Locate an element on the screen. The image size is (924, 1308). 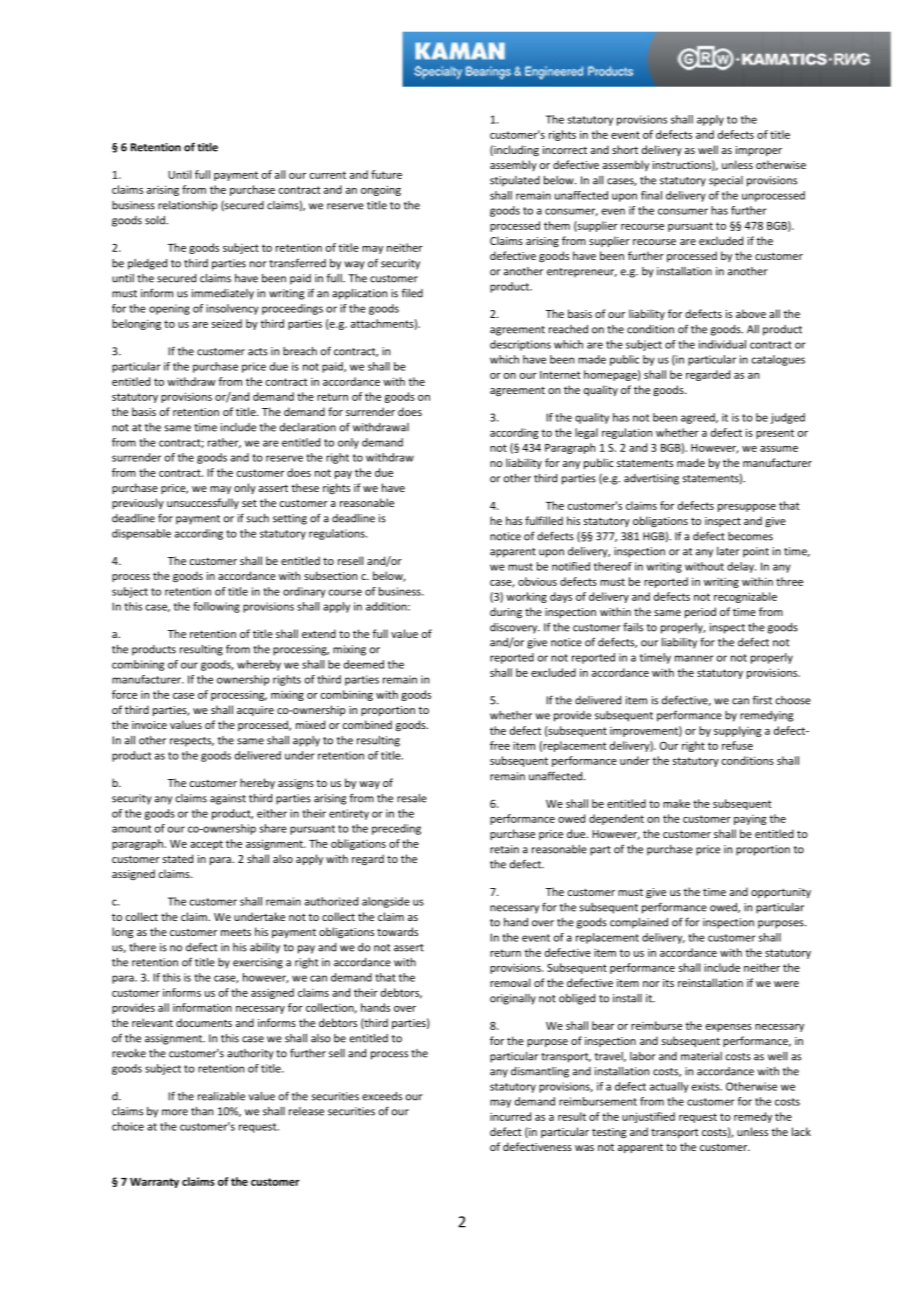
rather is located at coordinates (224, 443).
